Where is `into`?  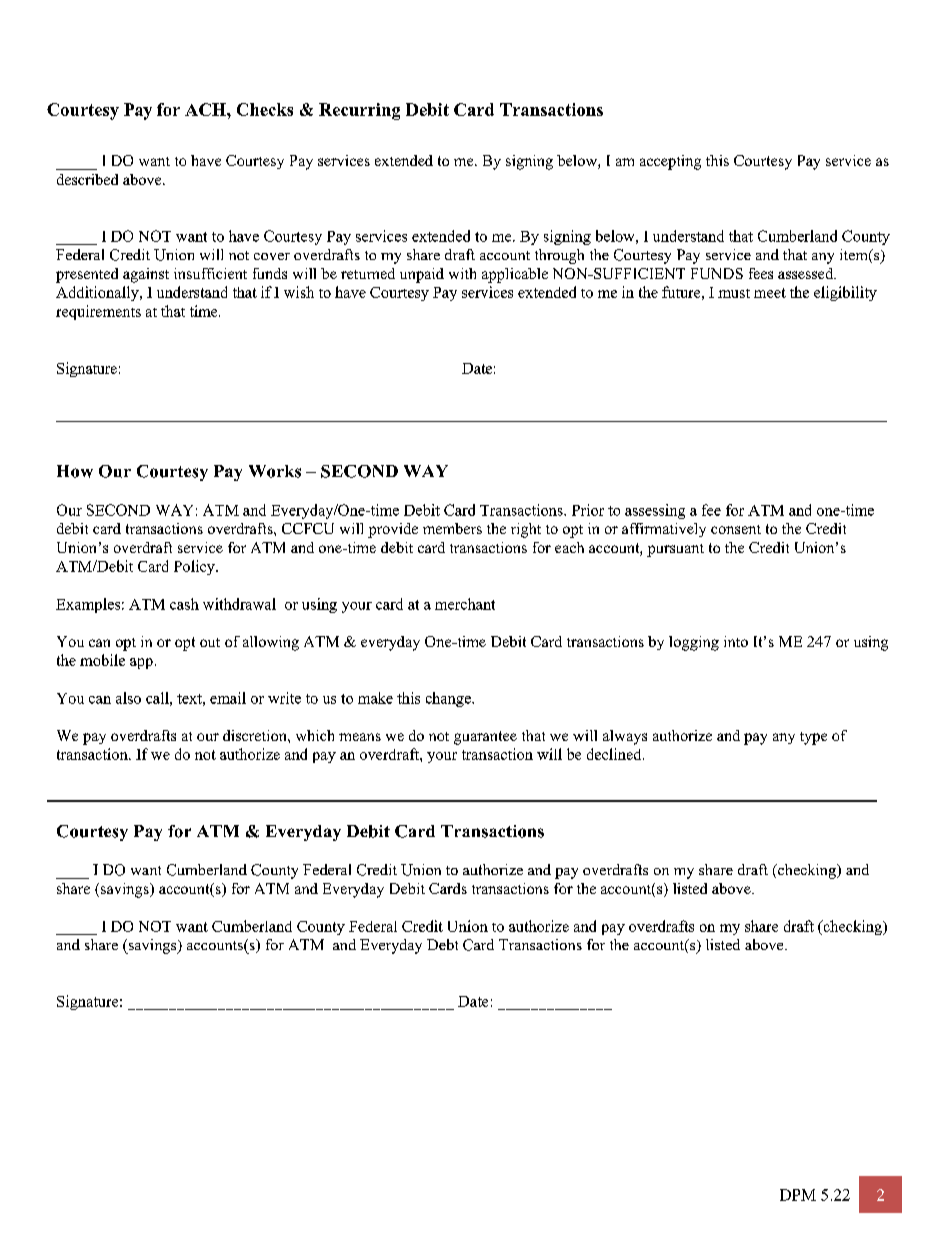
into is located at coordinates (736, 641).
